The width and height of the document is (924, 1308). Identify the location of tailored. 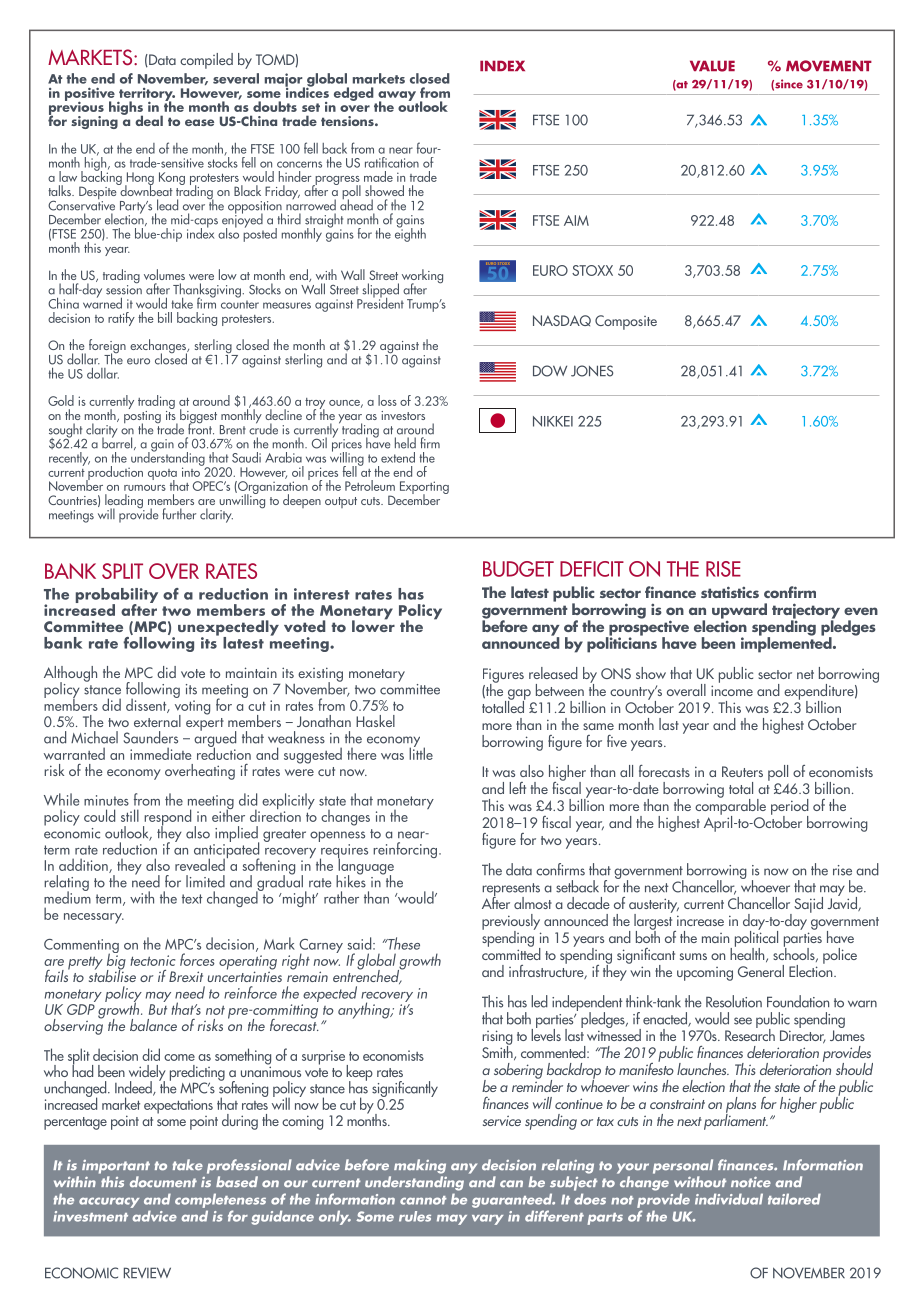
(794, 1199).
